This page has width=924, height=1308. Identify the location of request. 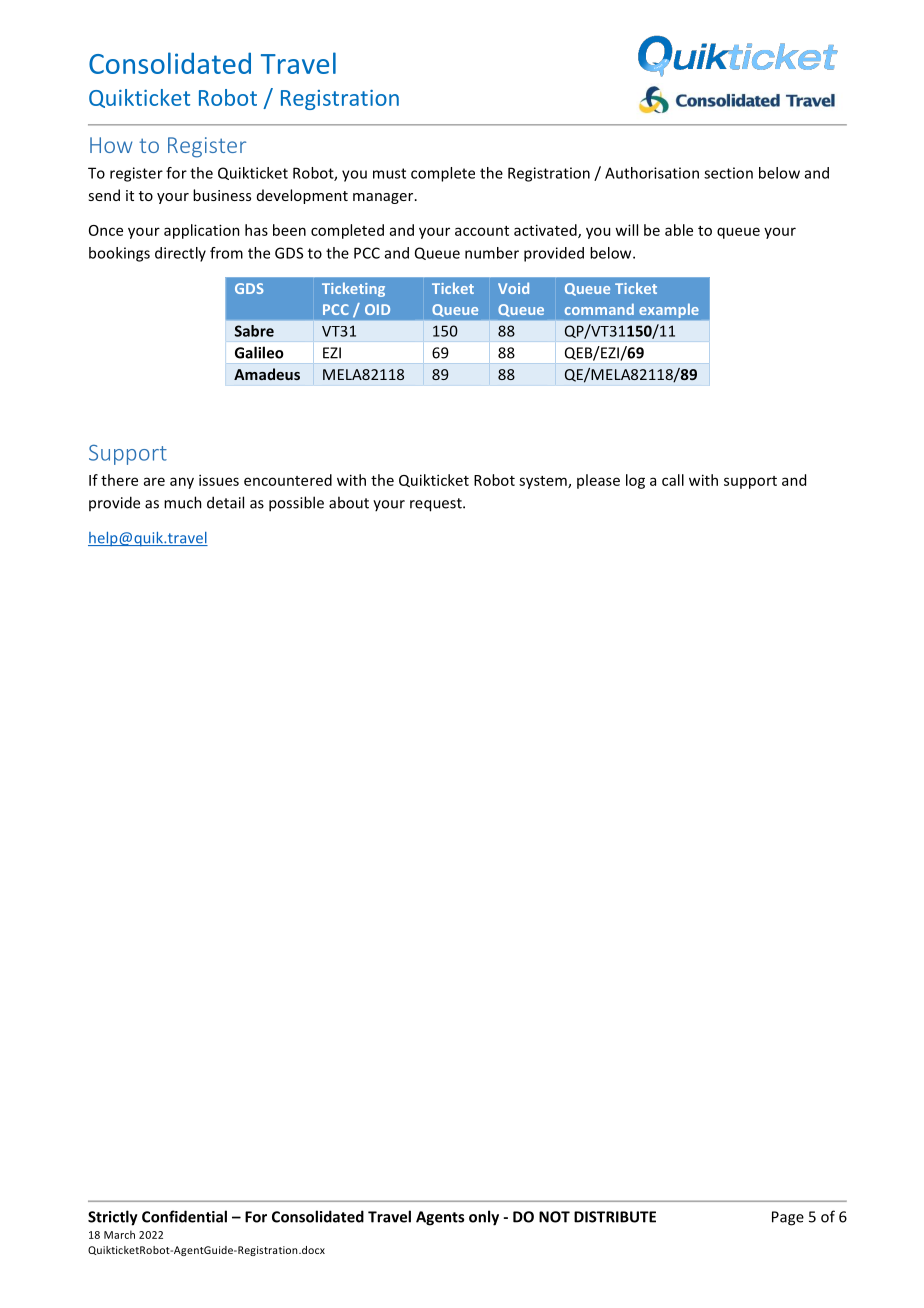
(437, 505).
